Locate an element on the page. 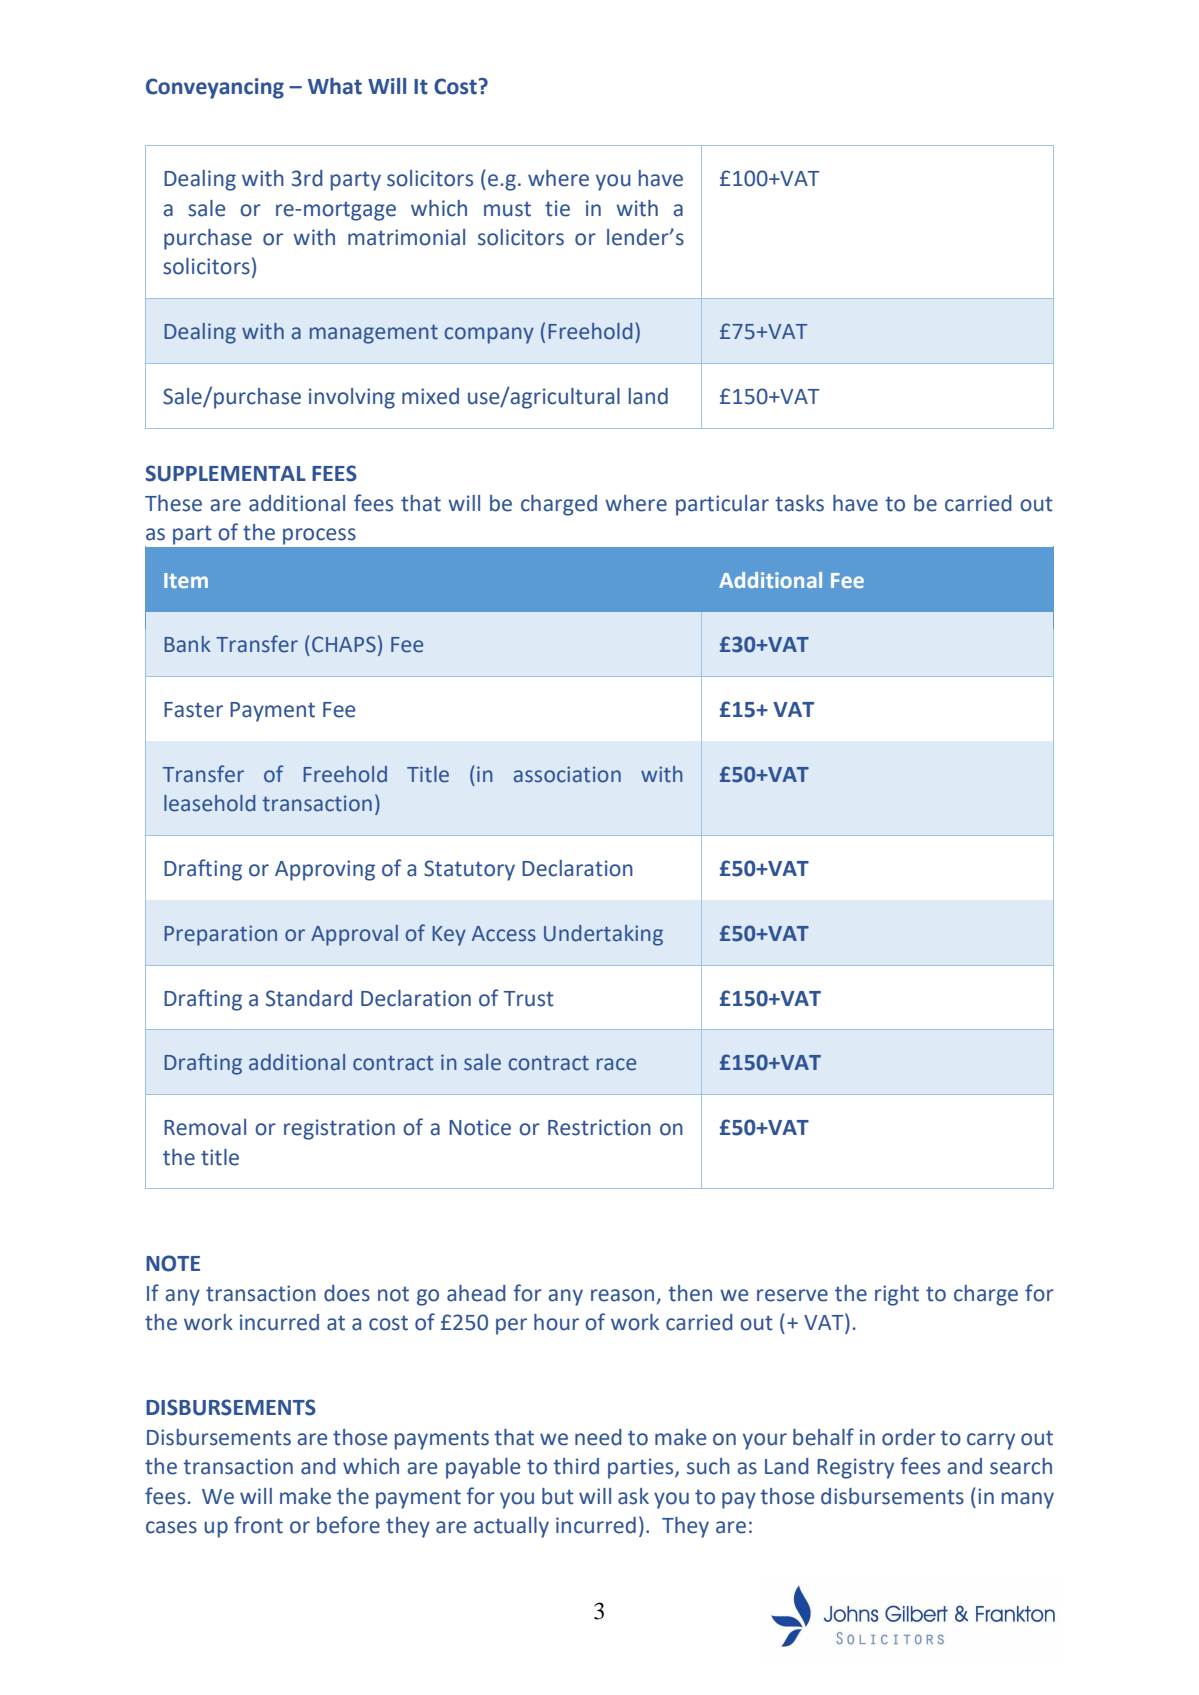  tasks is located at coordinates (799, 503).
